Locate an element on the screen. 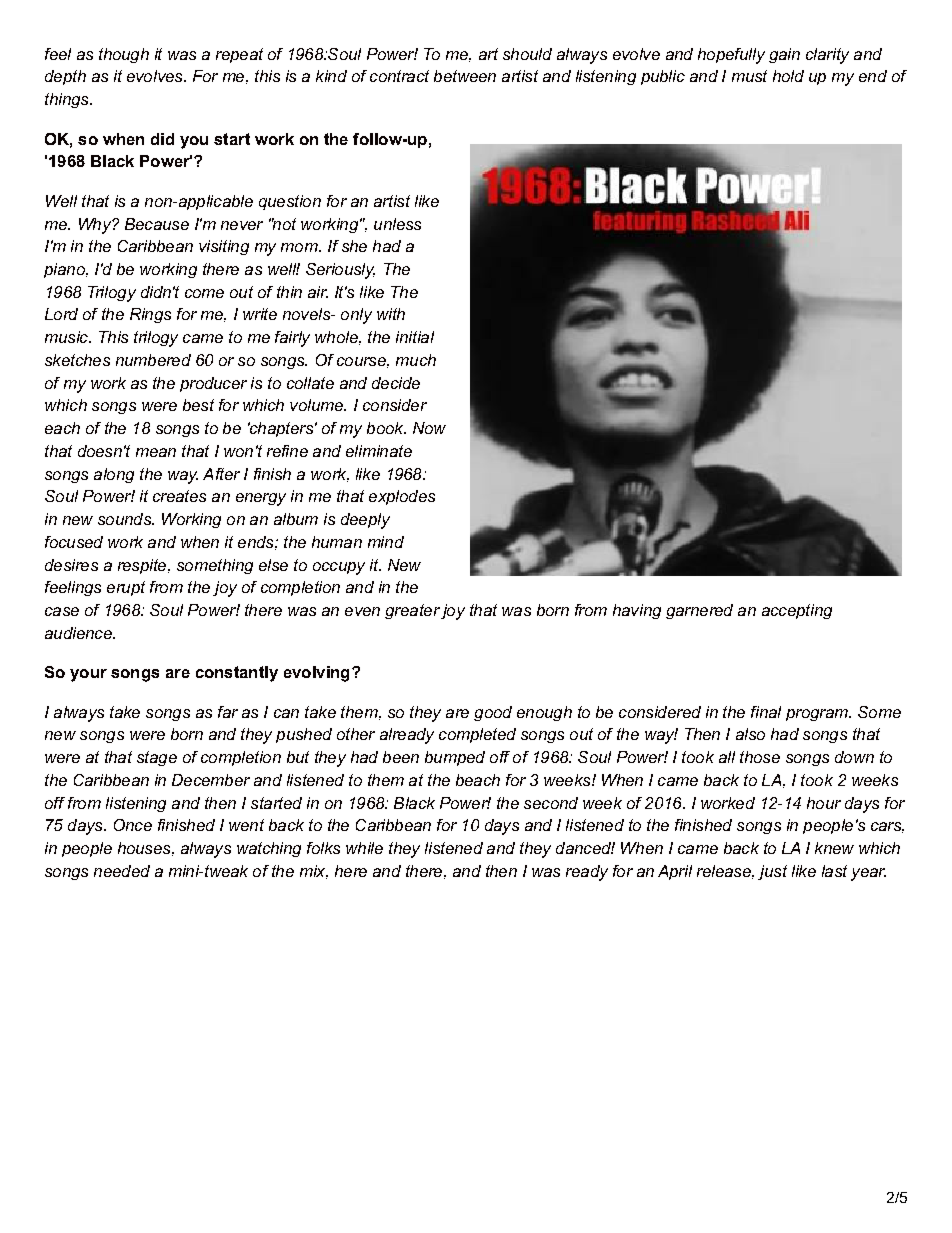 The height and width of the screenshot is (1233, 952). Once is located at coordinates (133, 825).
